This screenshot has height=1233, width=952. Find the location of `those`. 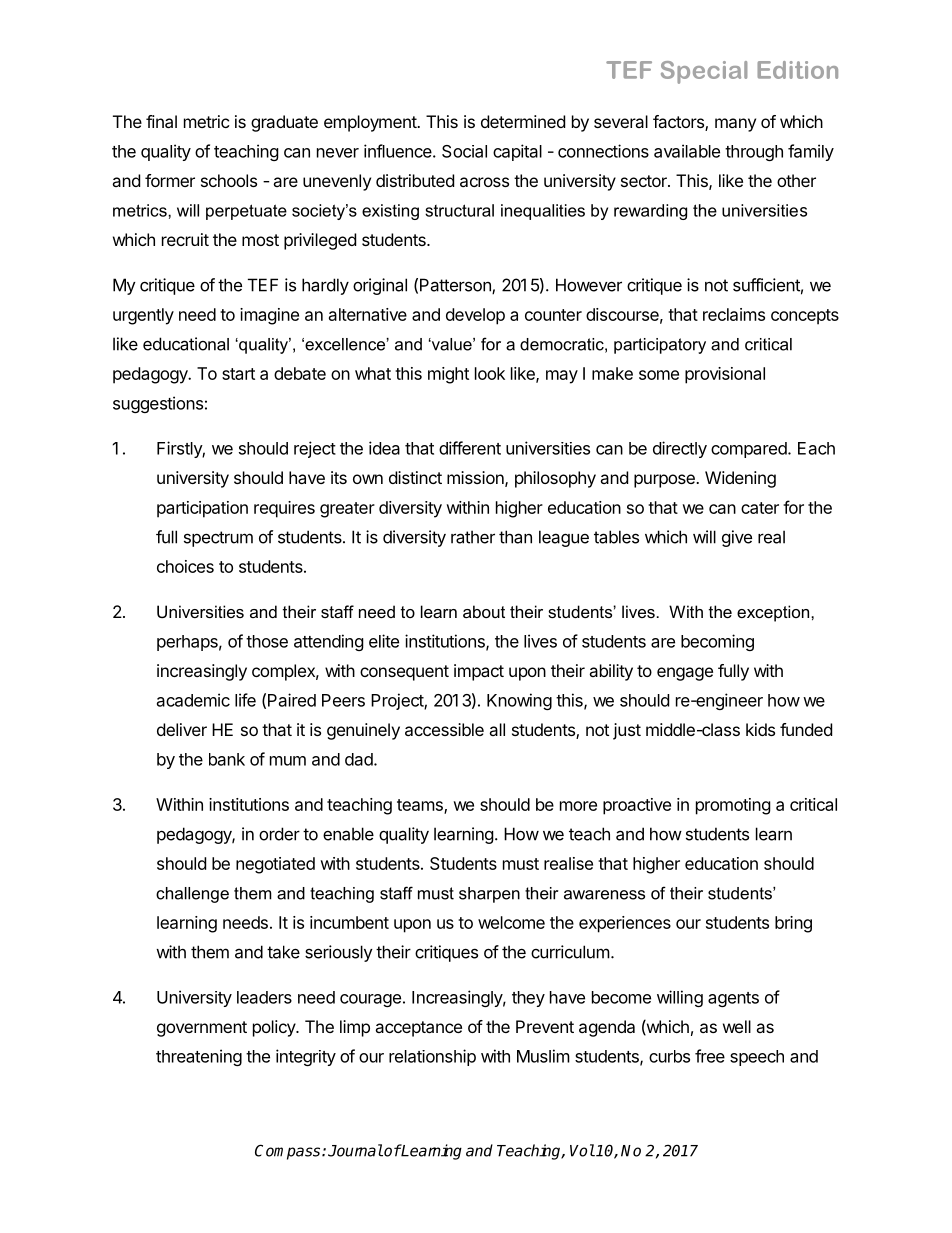

those is located at coordinates (267, 641).
